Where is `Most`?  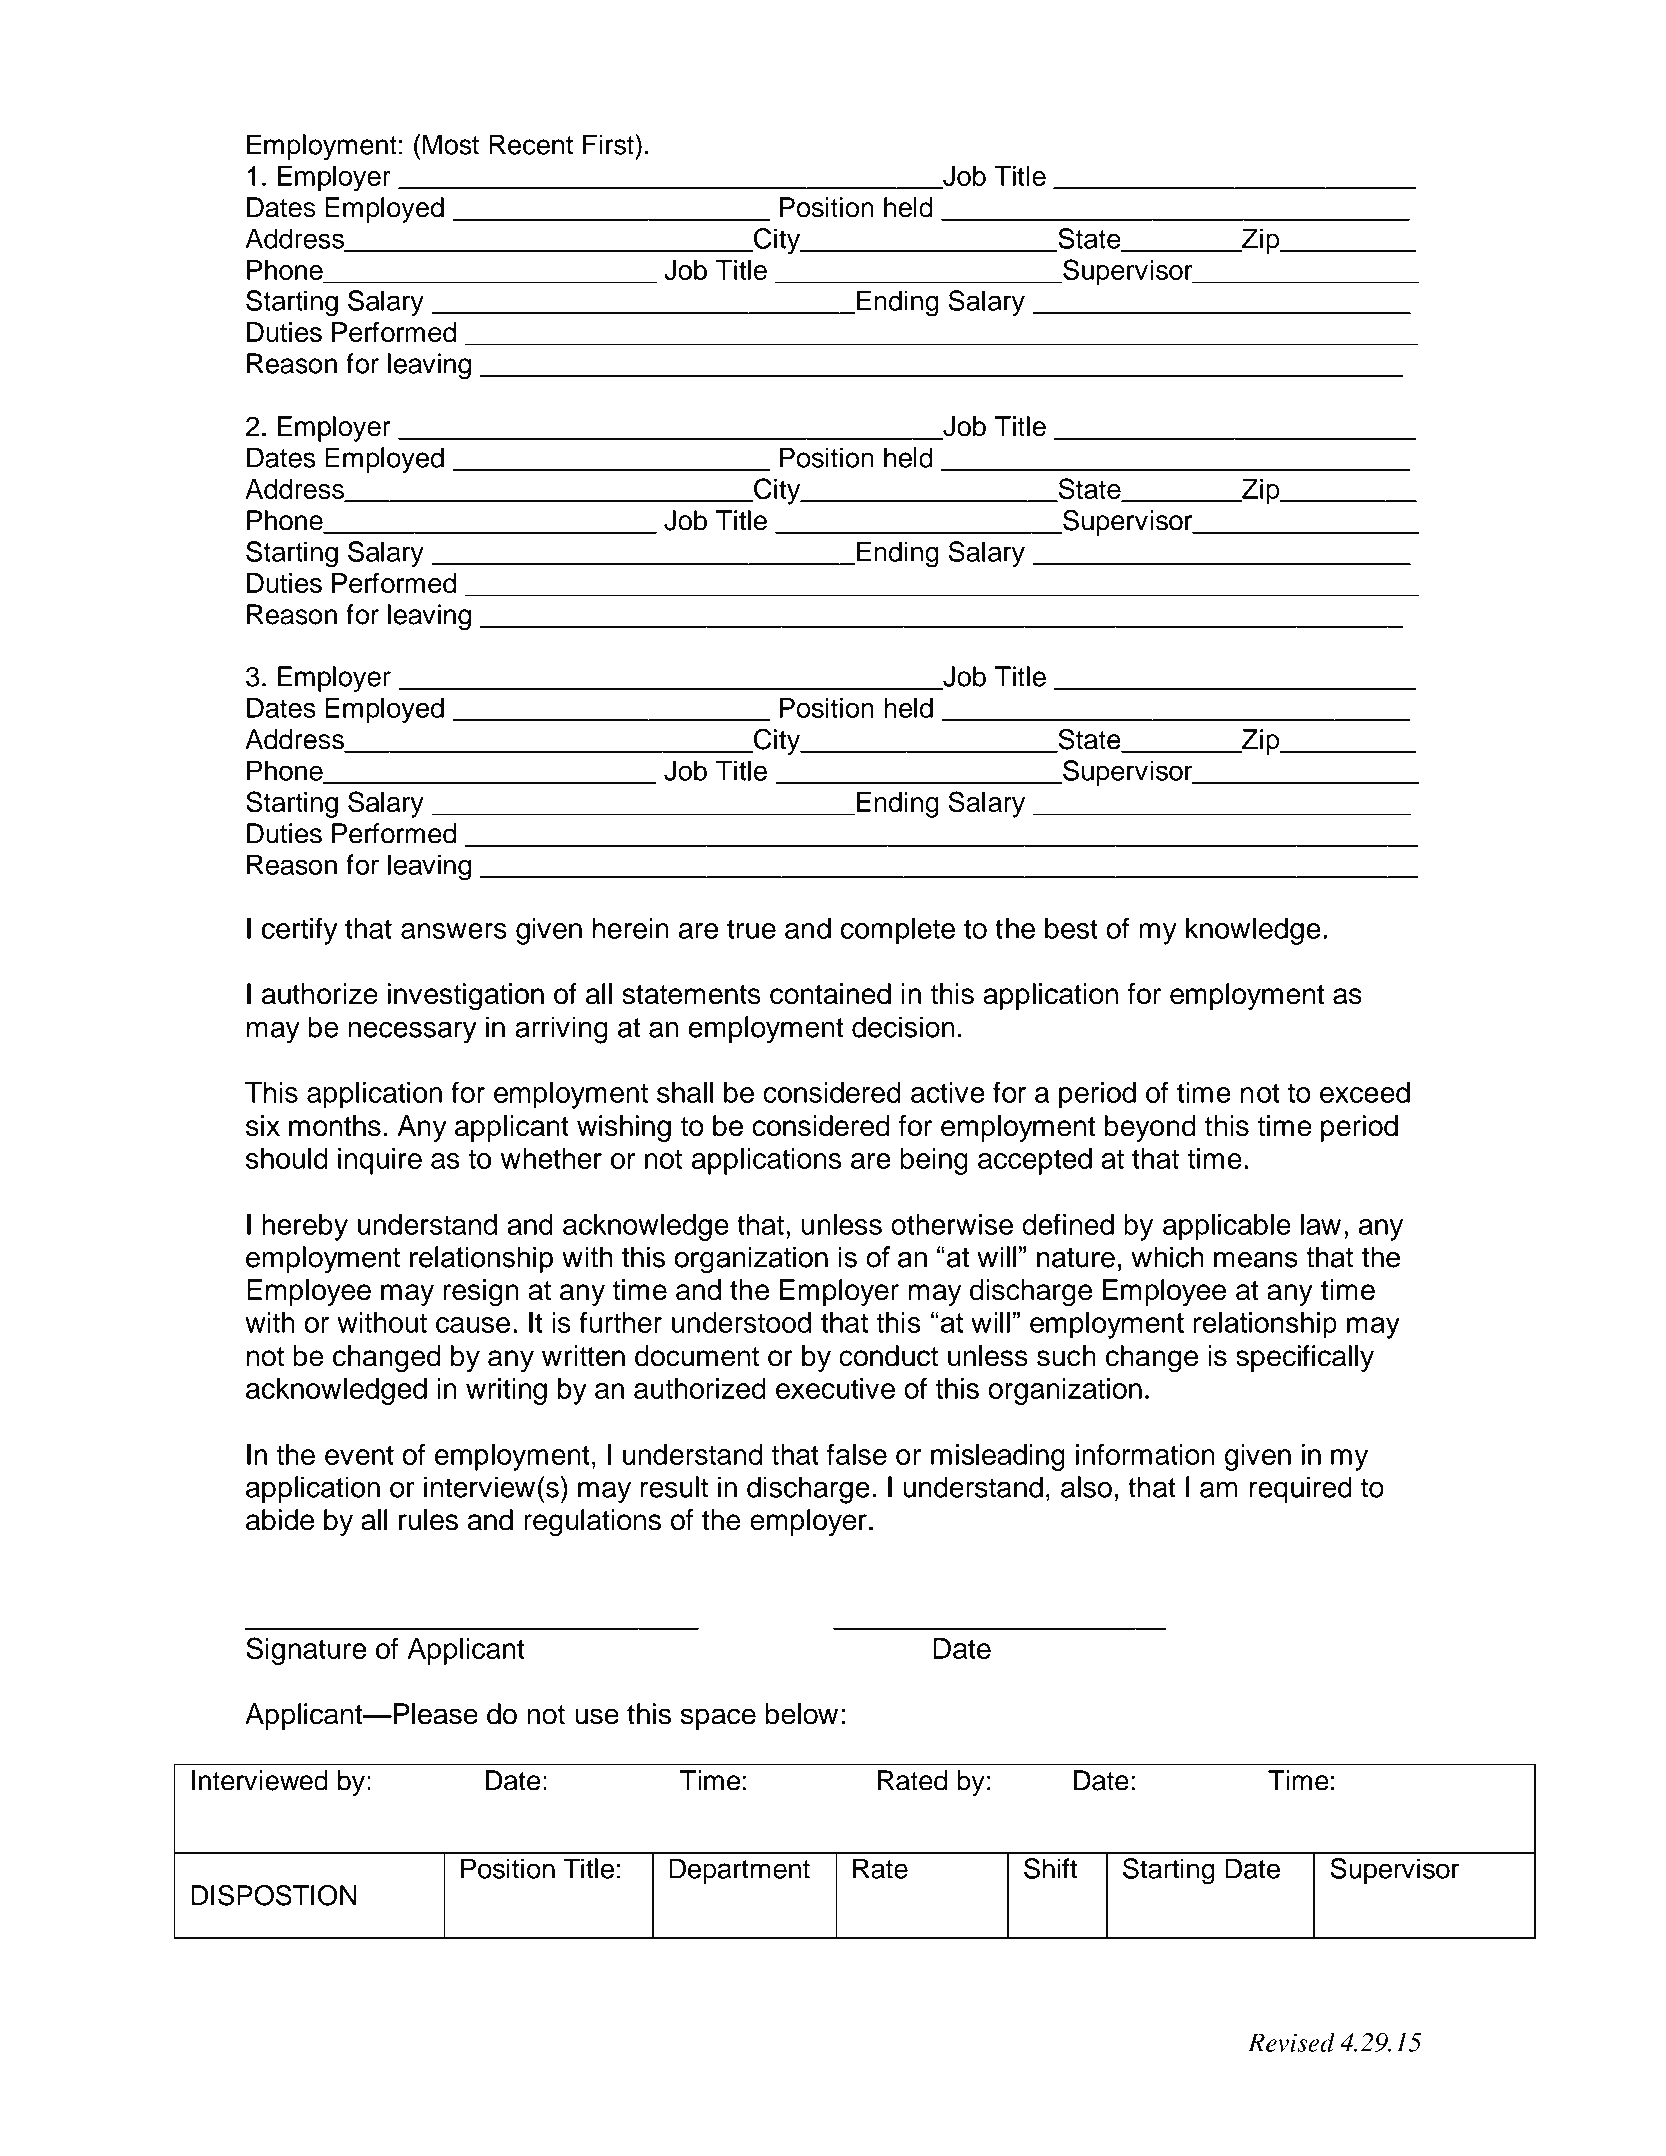
Most is located at coordinates (450, 144).
